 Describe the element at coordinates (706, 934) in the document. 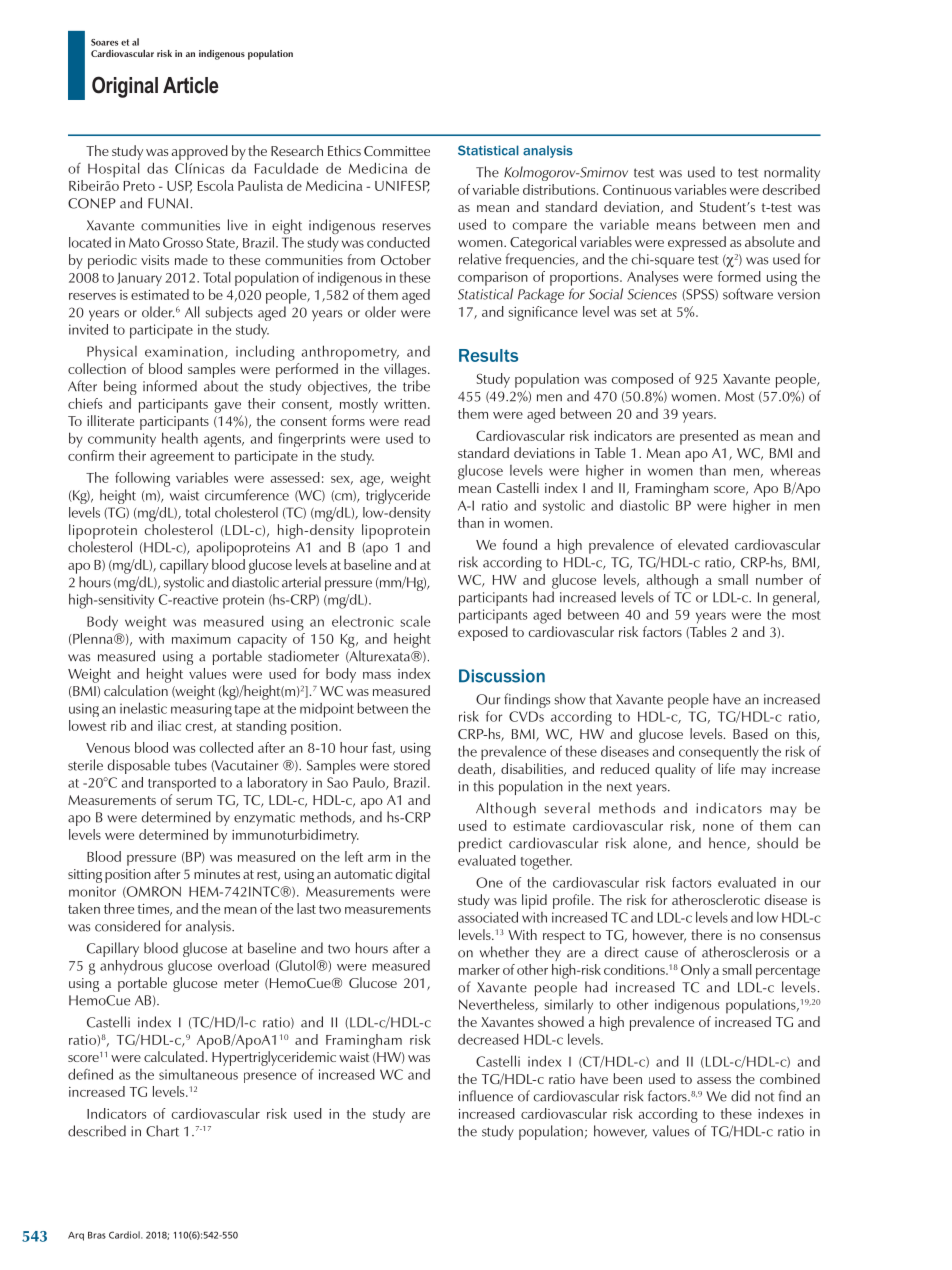

I see `there` at that location.
